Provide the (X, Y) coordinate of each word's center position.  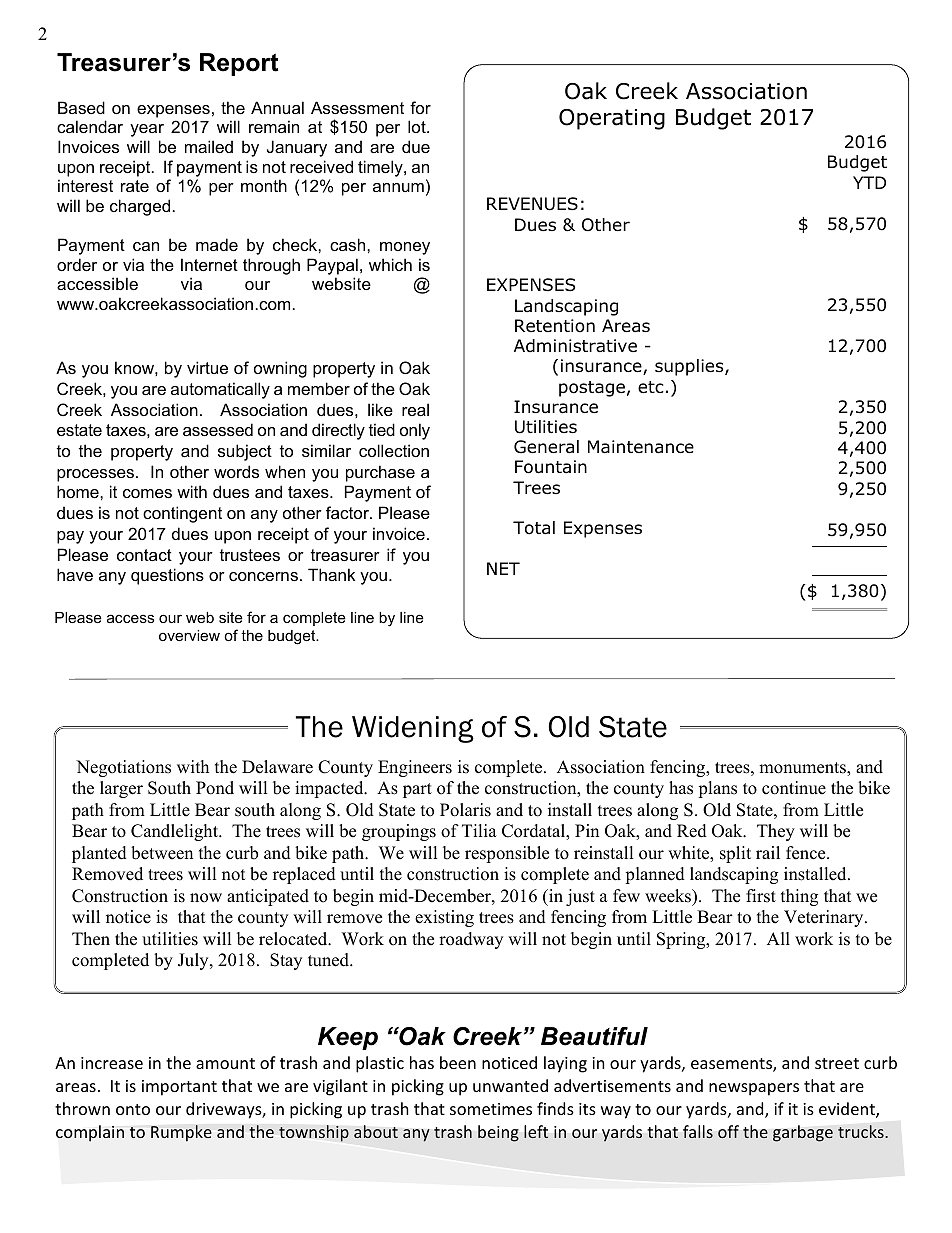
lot (418, 126)
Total (534, 528)
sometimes (491, 1109)
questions (167, 576)
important (179, 1088)
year (147, 130)
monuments (803, 769)
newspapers (754, 1089)
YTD (869, 182)
